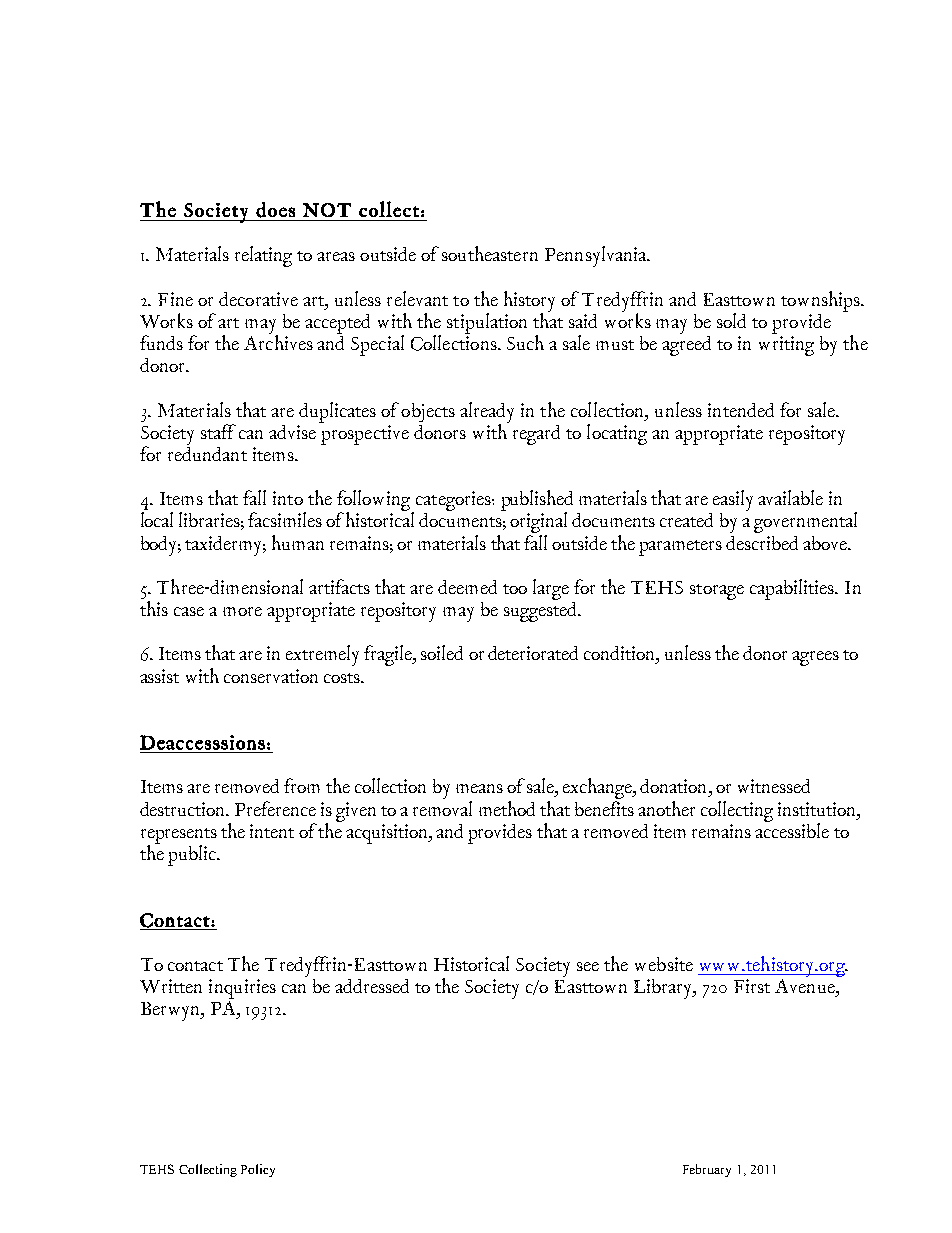 The image size is (952, 1233). I want to click on agrees, so click(815, 658).
